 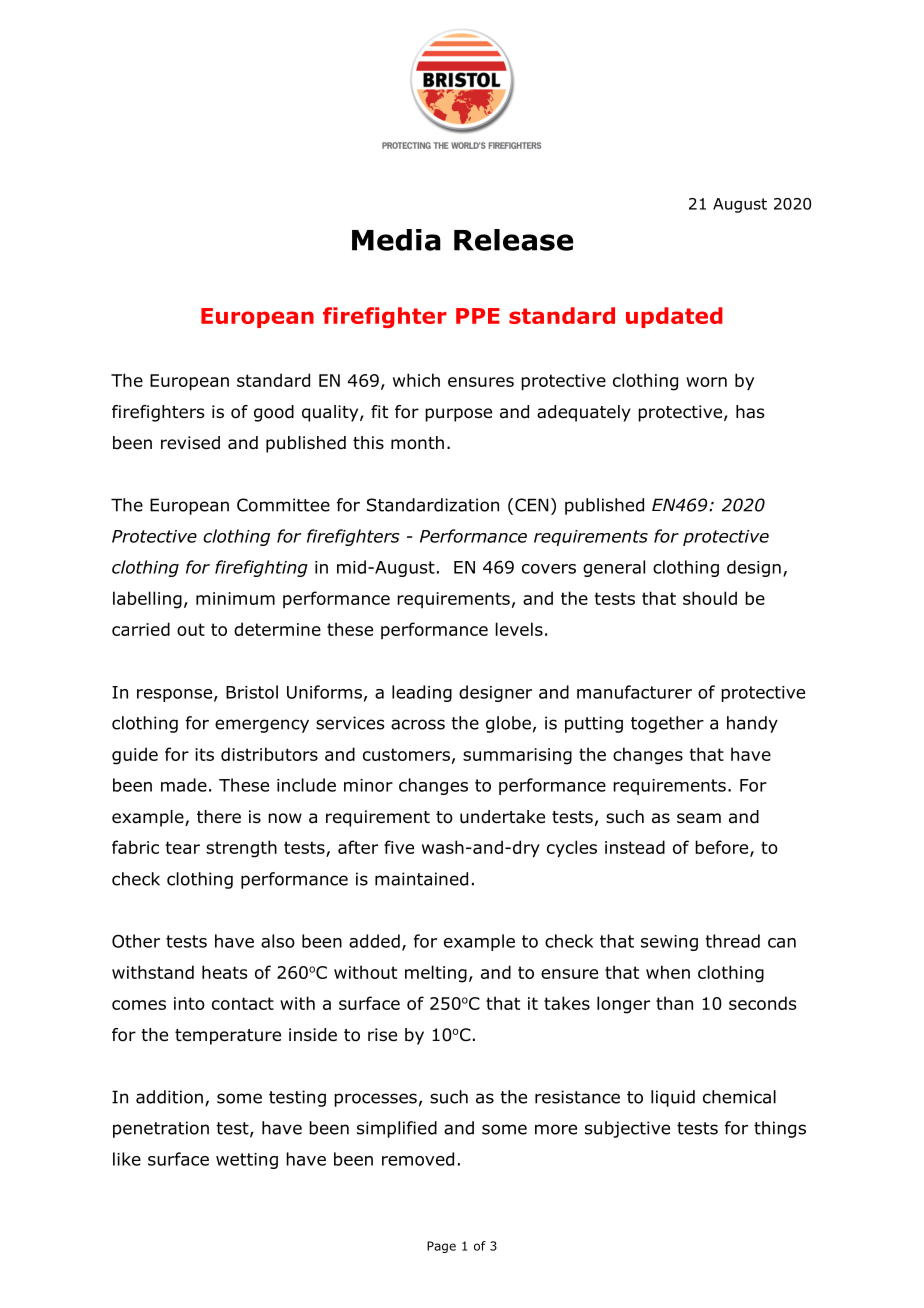 What do you see at coordinates (750, 412) in the screenshot?
I see `has` at bounding box center [750, 412].
